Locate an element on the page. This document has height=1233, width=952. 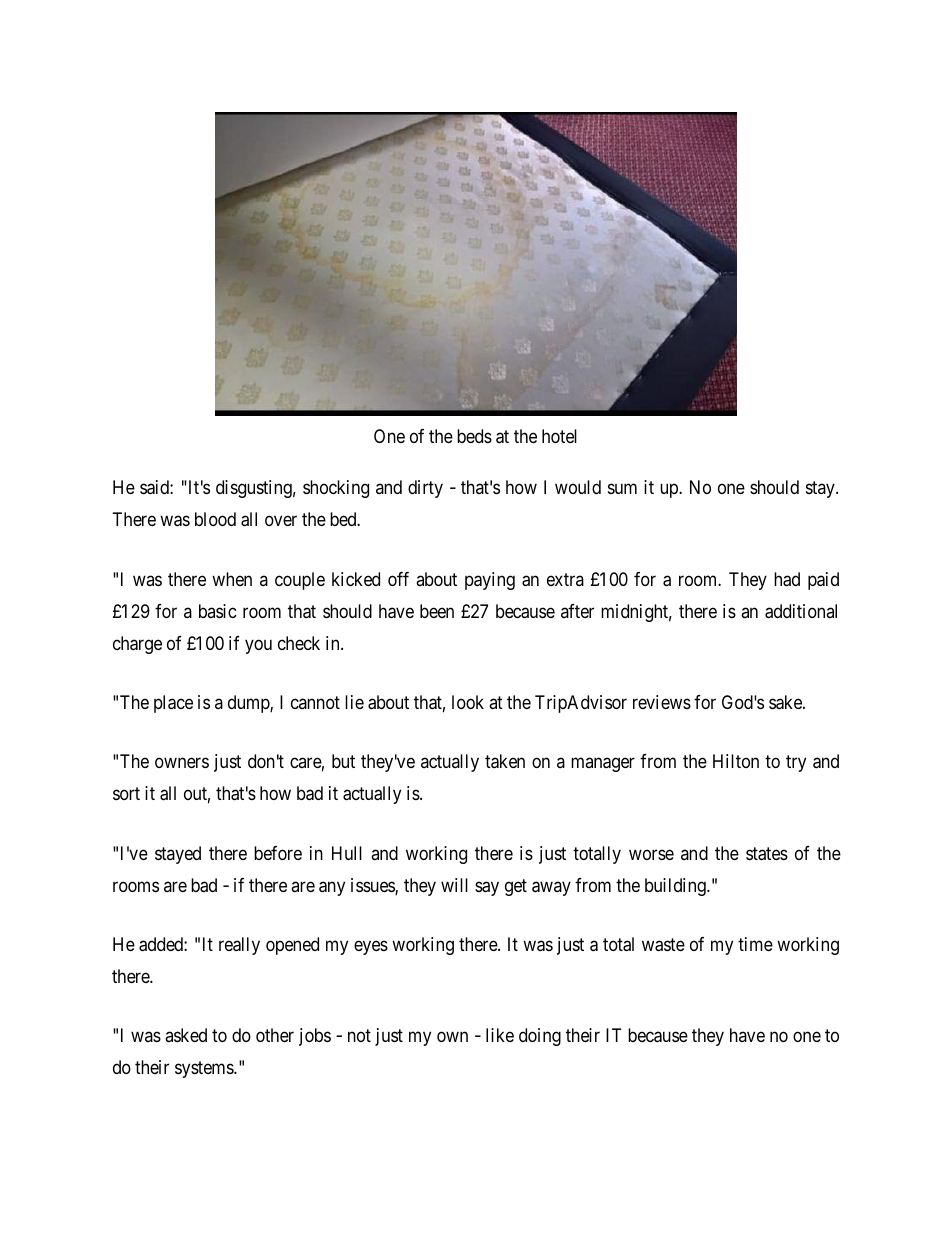
Hilton is located at coordinates (736, 761).
